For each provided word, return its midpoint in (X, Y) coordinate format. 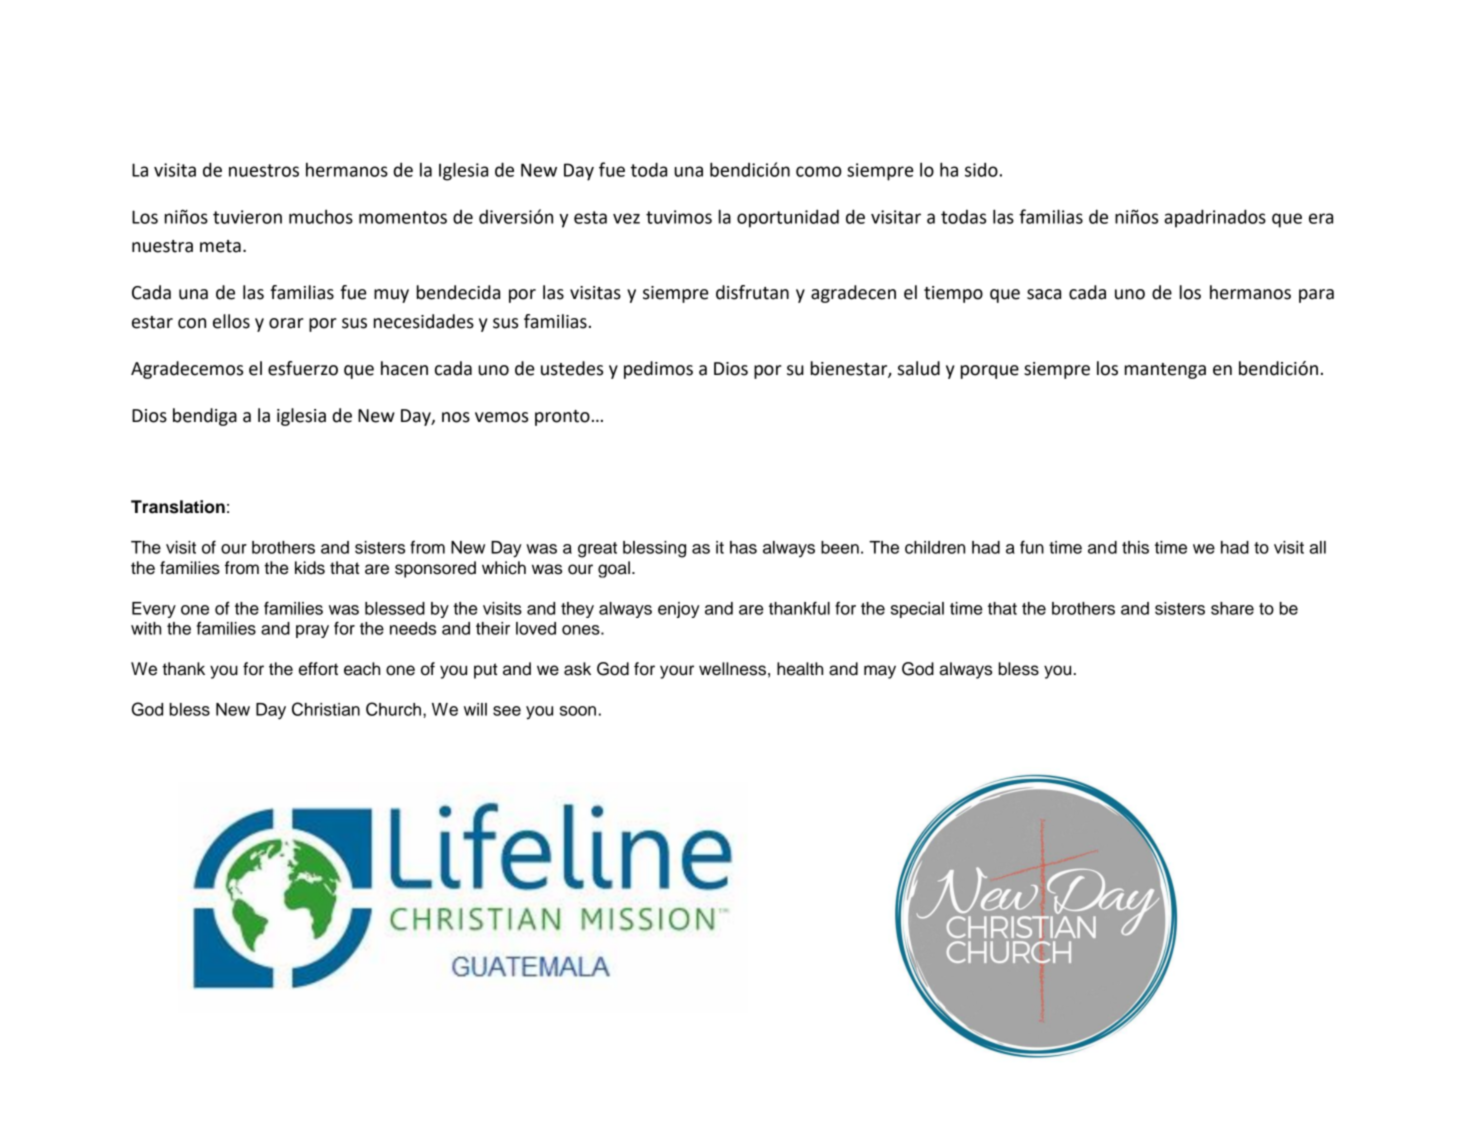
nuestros (264, 170)
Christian (326, 709)
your (677, 672)
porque (990, 372)
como (819, 171)
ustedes (572, 368)
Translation (178, 507)
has (743, 547)
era (1321, 218)
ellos (231, 321)
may (880, 672)
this (1135, 547)
